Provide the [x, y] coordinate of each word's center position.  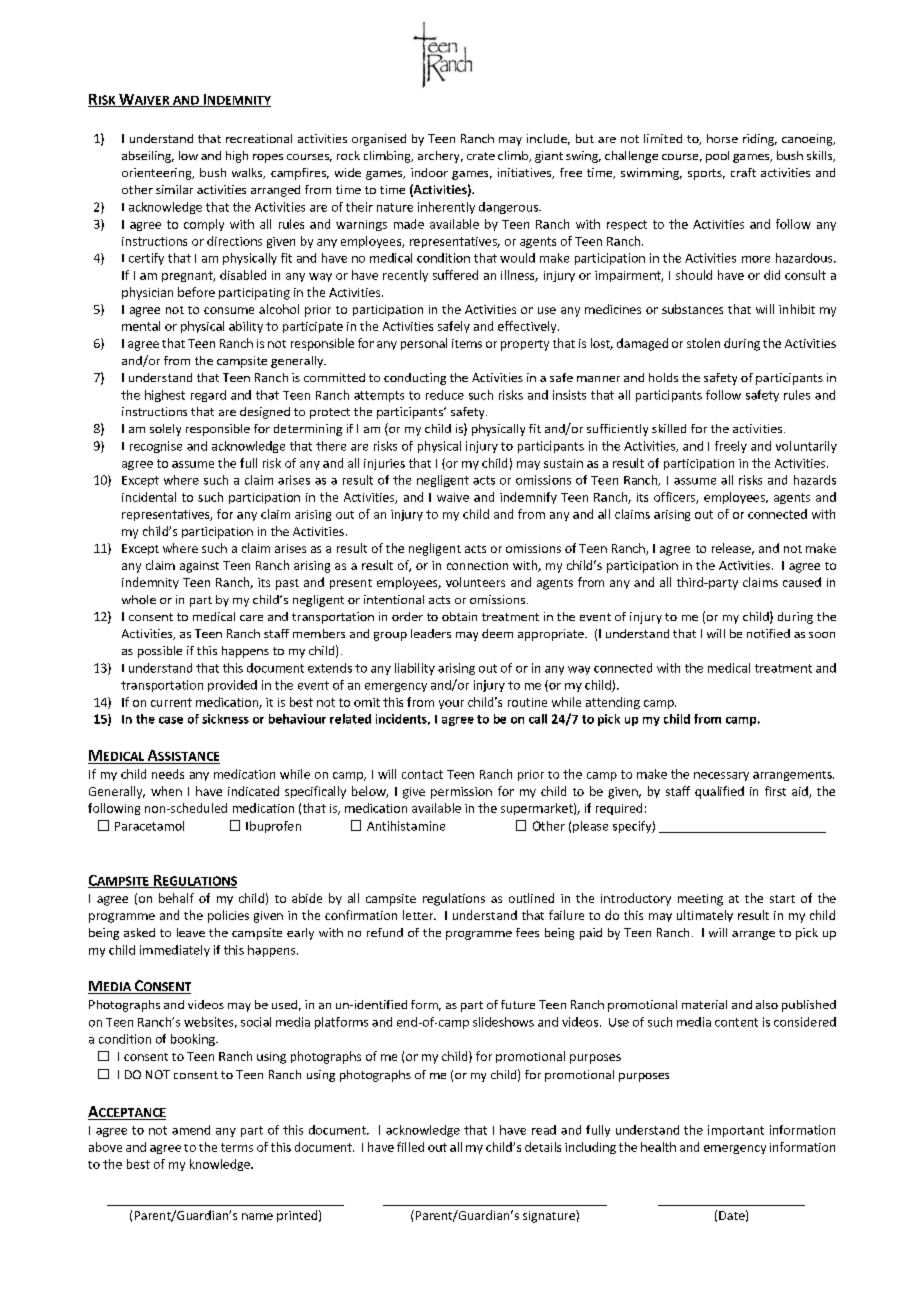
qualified [719, 792]
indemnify [528, 498]
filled [410, 1147]
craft [743, 172]
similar [174, 189]
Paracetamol [149, 826]
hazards [815, 480]
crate [481, 156]
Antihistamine [406, 826]
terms [237, 1147]
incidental [149, 497]
